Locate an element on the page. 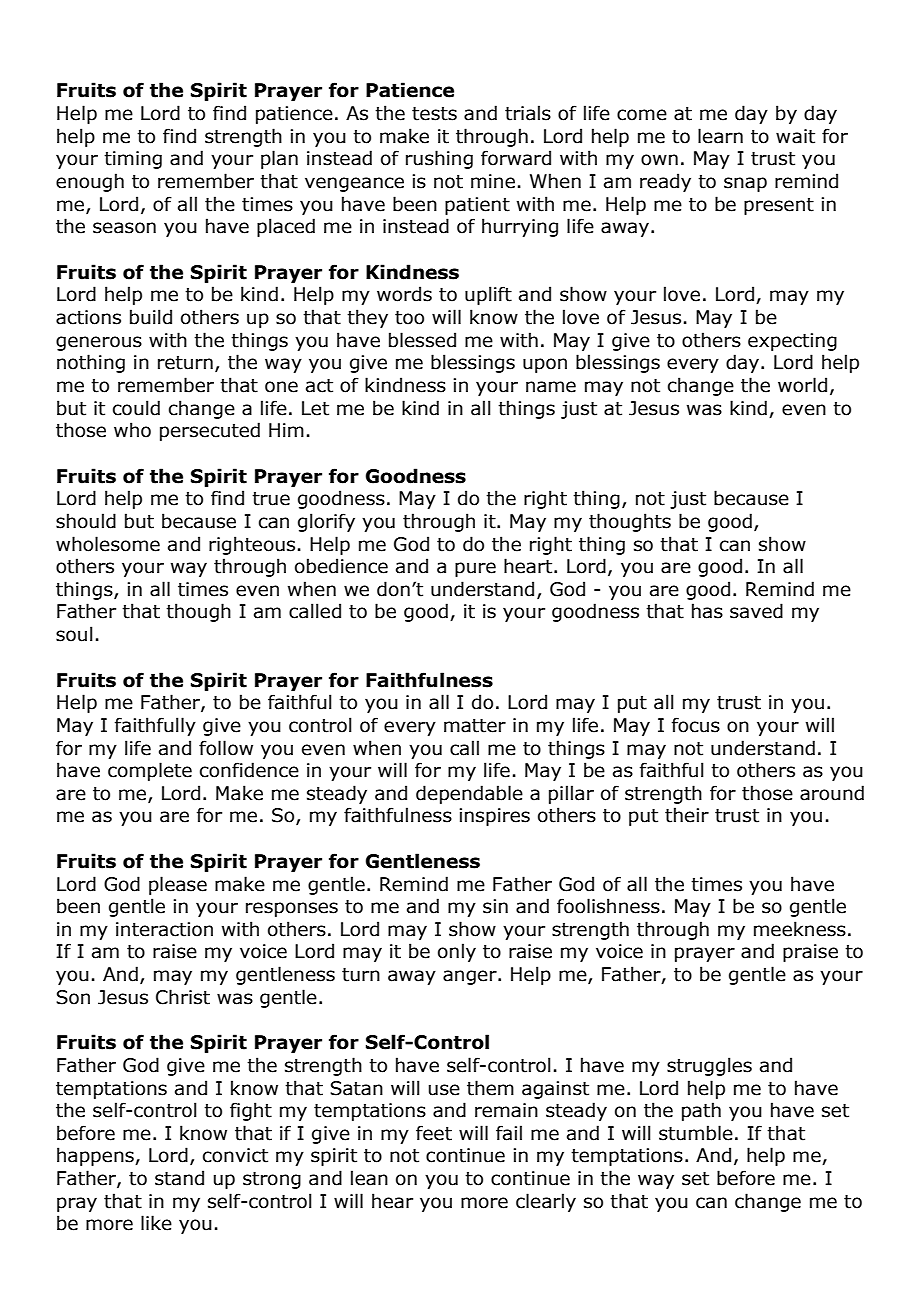 The width and height of the document is (924, 1308). feet is located at coordinates (434, 1133).
